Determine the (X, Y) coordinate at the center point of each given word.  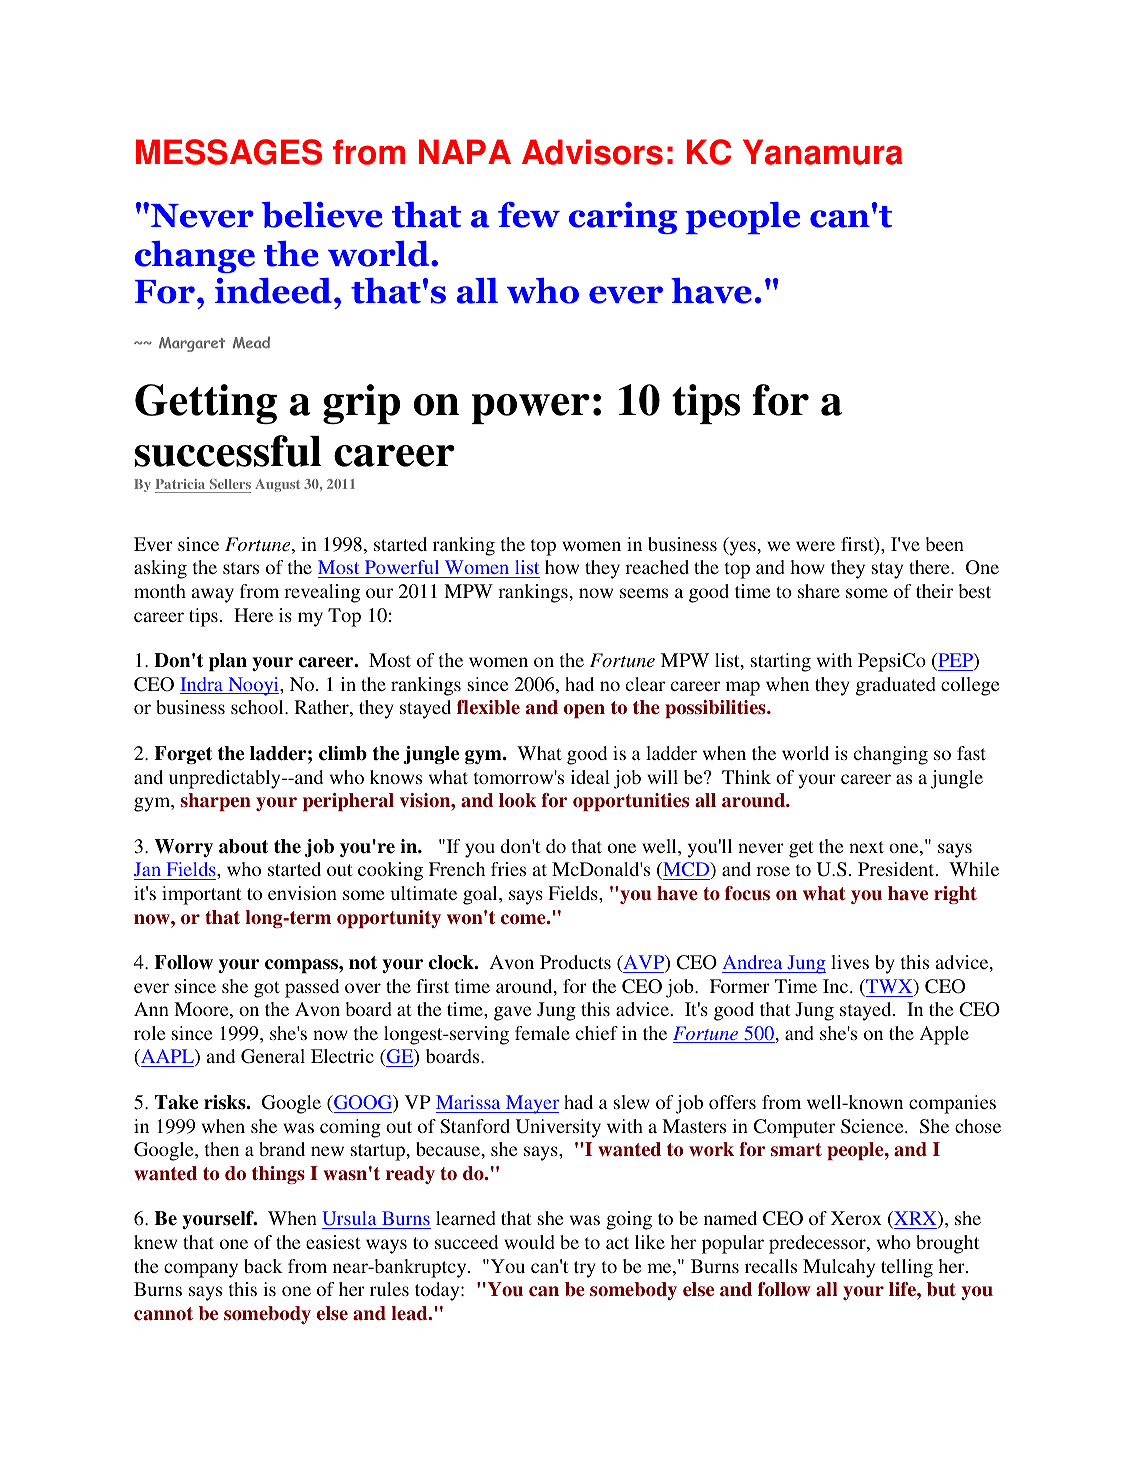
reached (657, 567)
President (897, 869)
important (201, 895)
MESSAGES (229, 152)
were (815, 546)
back (263, 1266)
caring (623, 218)
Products (575, 962)
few (529, 215)
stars (241, 568)
